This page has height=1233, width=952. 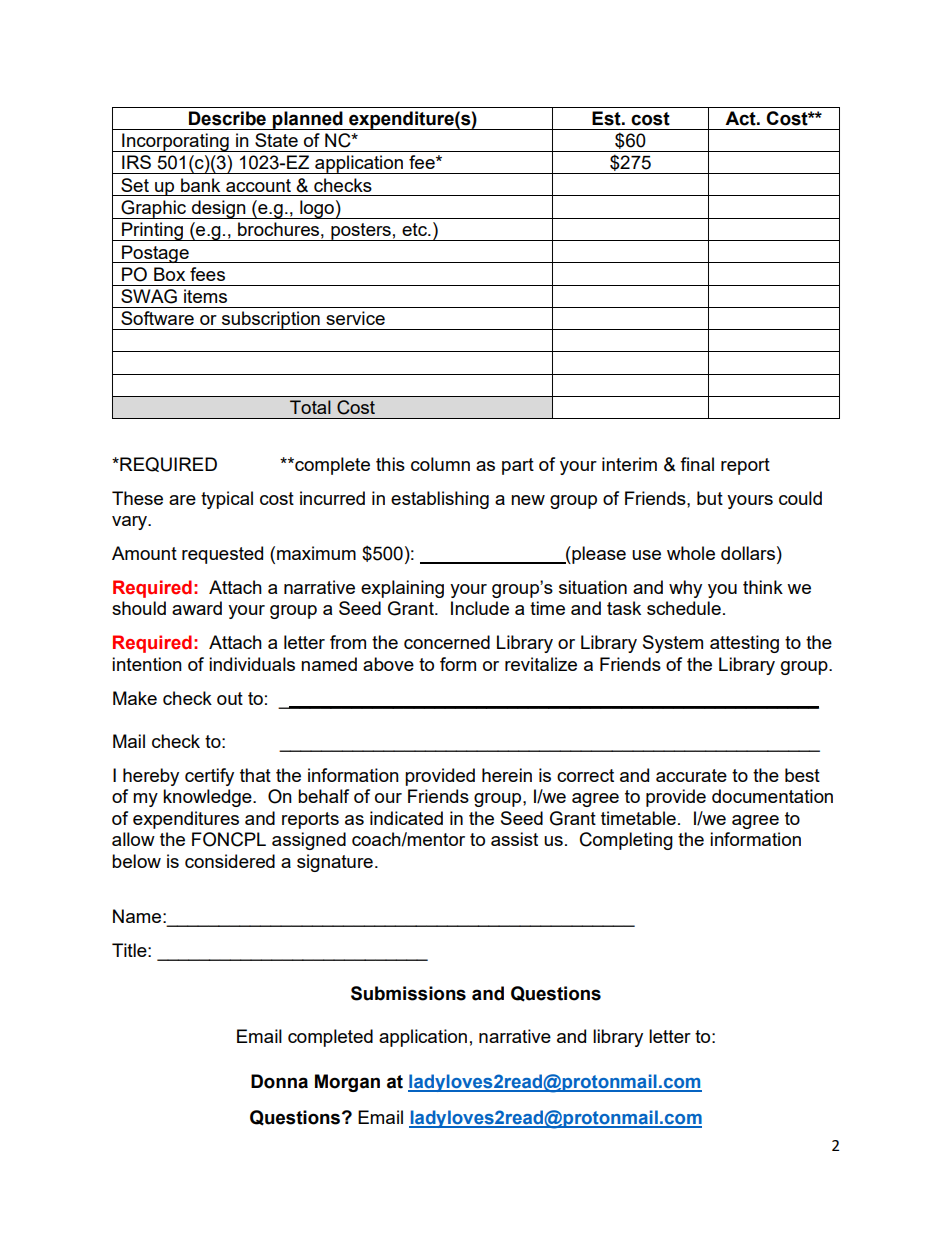 What do you see at coordinates (279, 1081) in the page?
I see `Donna` at bounding box center [279, 1081].
